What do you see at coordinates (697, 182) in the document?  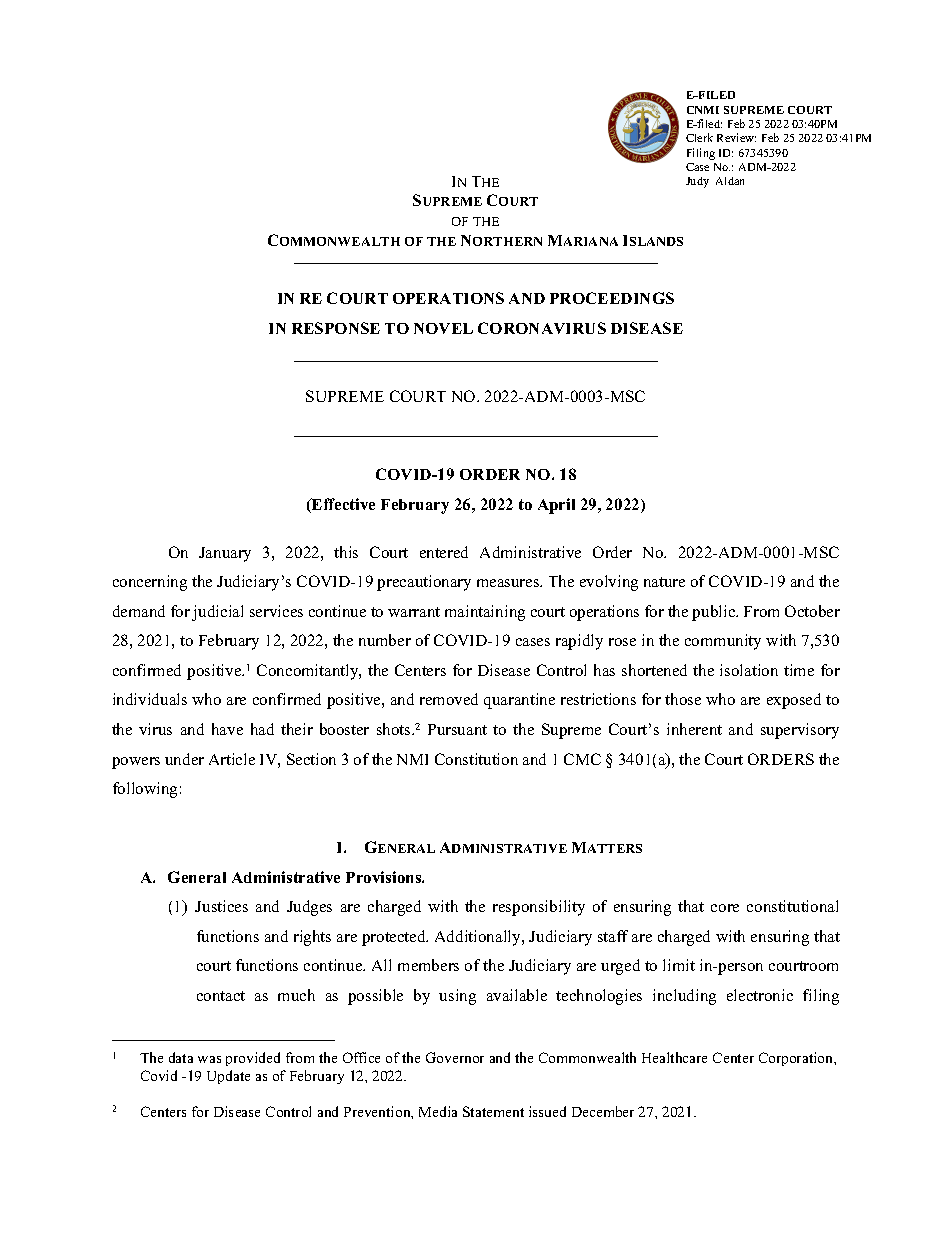 I see `Judy` at bounding box center [697, 182].
